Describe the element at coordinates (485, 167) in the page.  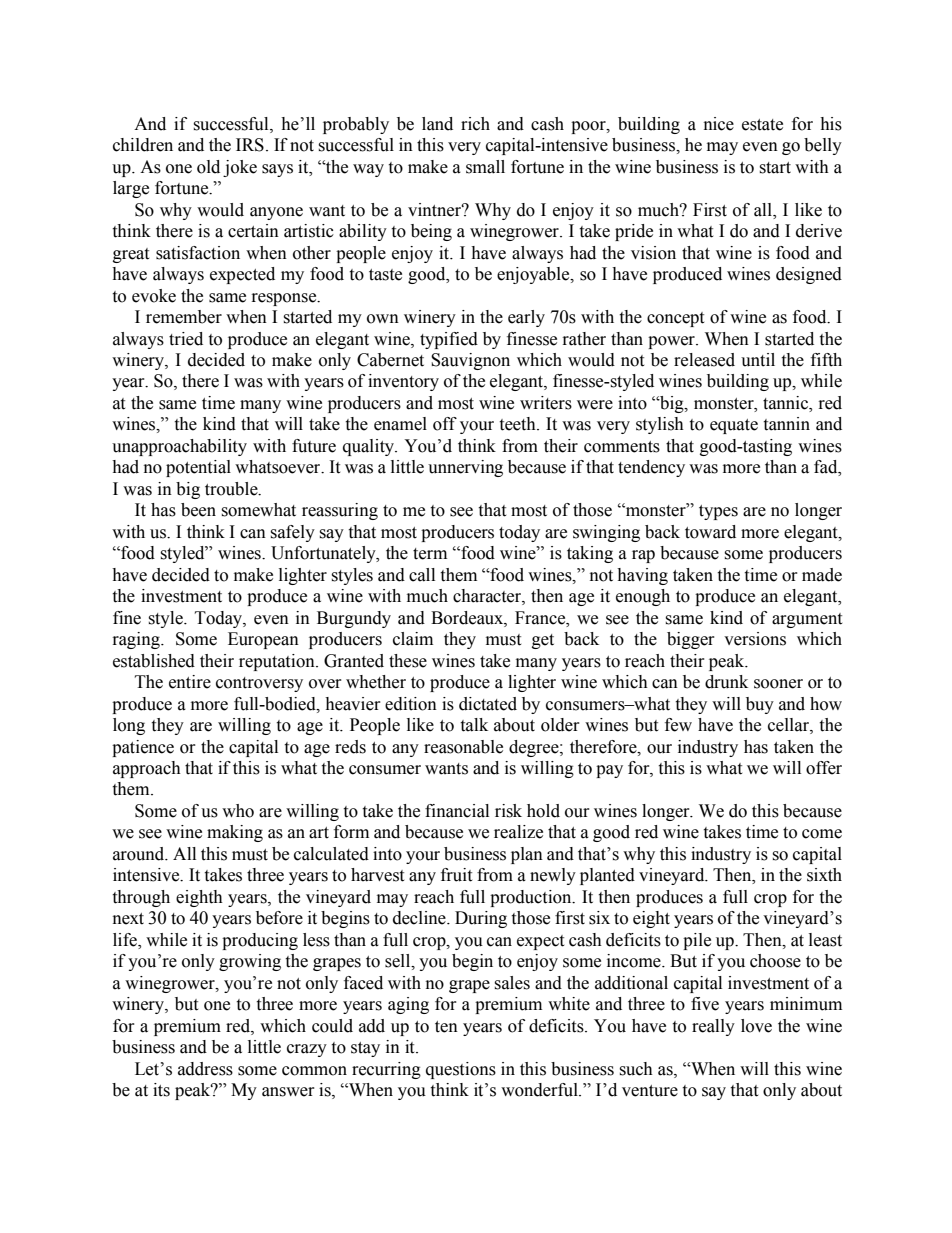
I see `small` at that location.
